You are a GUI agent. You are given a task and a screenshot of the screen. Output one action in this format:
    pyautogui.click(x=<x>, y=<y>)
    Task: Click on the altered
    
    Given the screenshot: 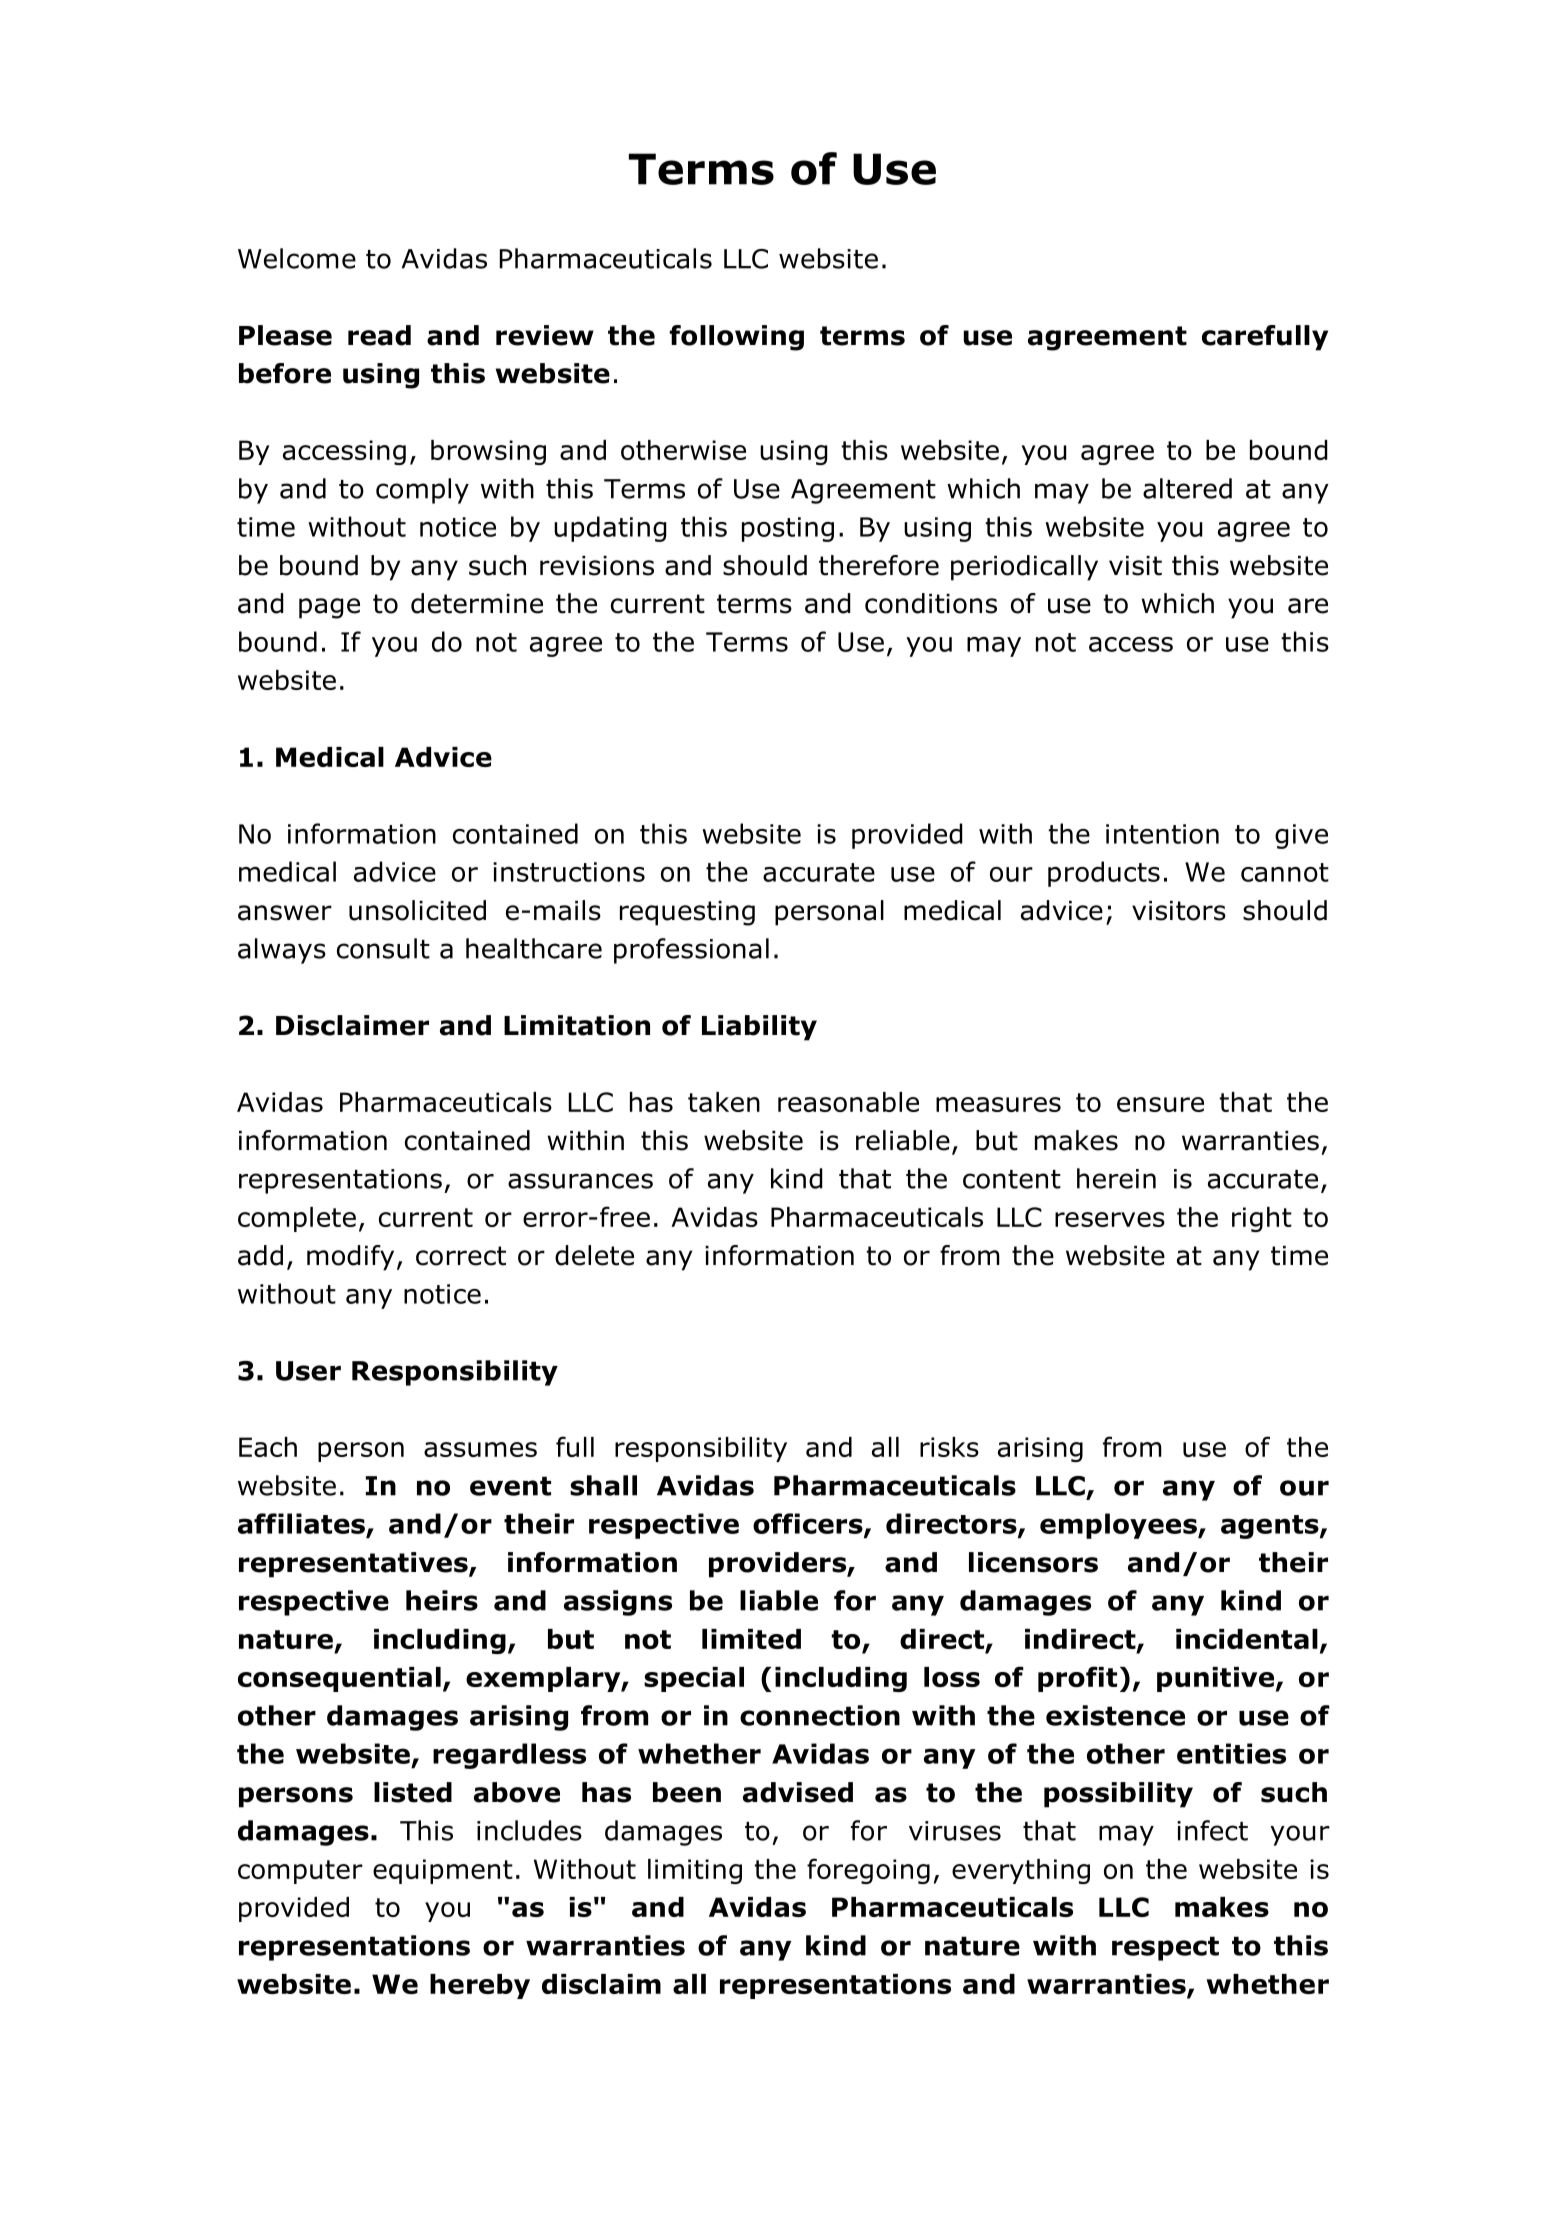 What is the action you would take?
    pyautogui.click(x=1187, y=488)
